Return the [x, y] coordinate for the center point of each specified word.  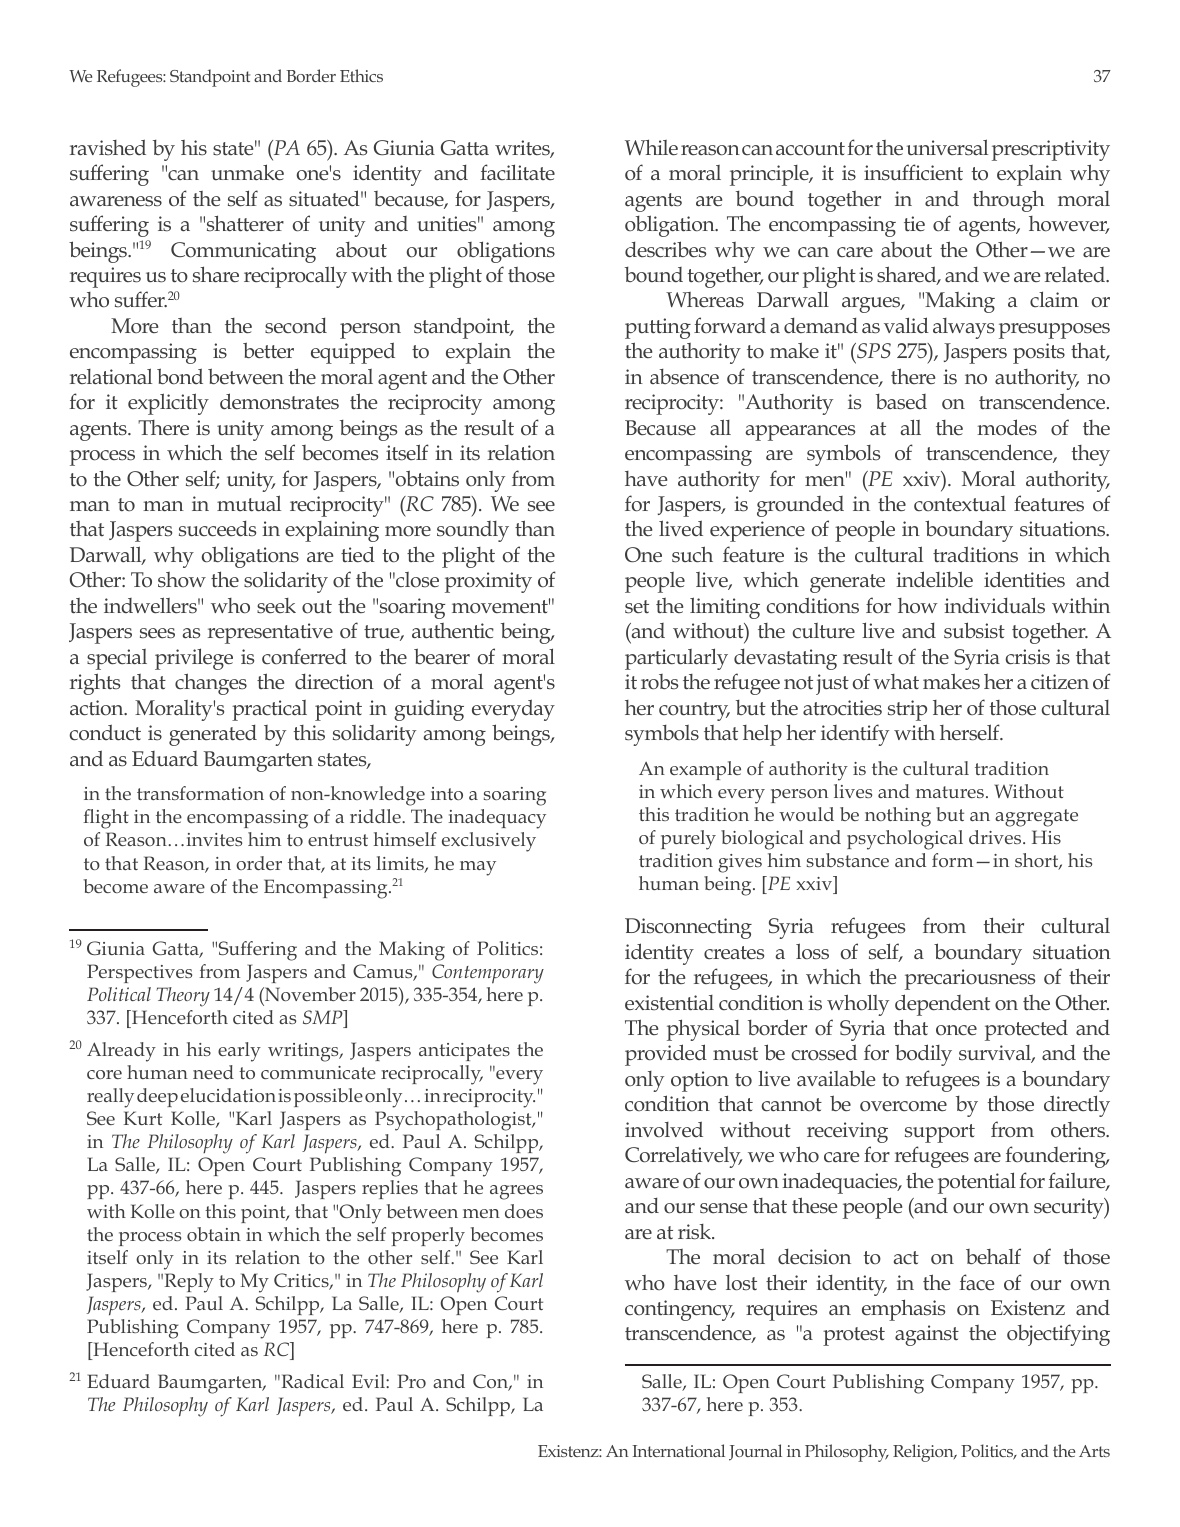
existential [669, 1003]
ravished [108, 147]
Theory [183, 997]
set [637, 607]
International [678, 1450]
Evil [369, 1381]
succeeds [217, 529]
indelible [934, 579]
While [651, 147]
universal [947, 147]
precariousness [970, 979]
